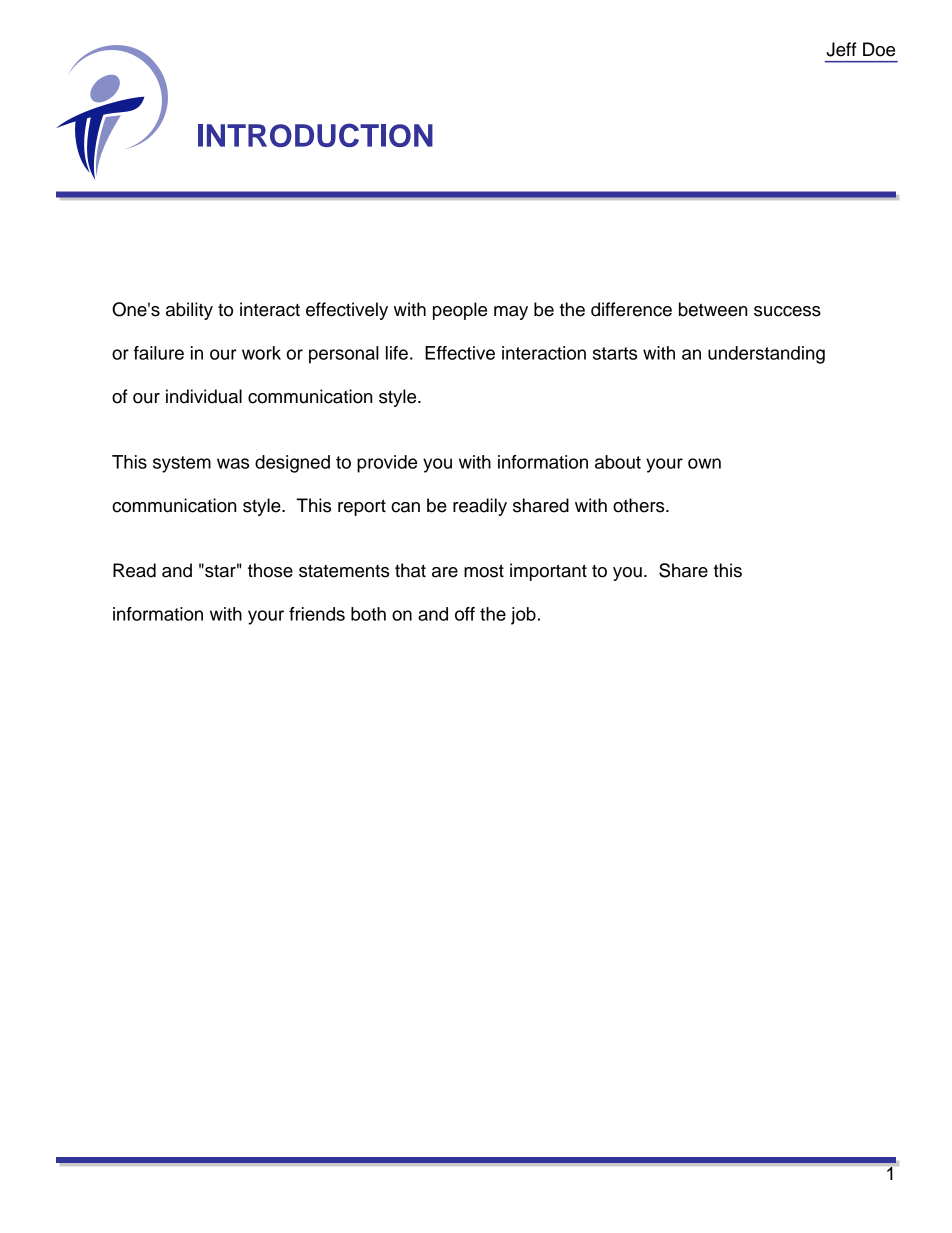 The width and height of the screenshot is (952, 1233). I want to click on ability, so click(189, 311).
